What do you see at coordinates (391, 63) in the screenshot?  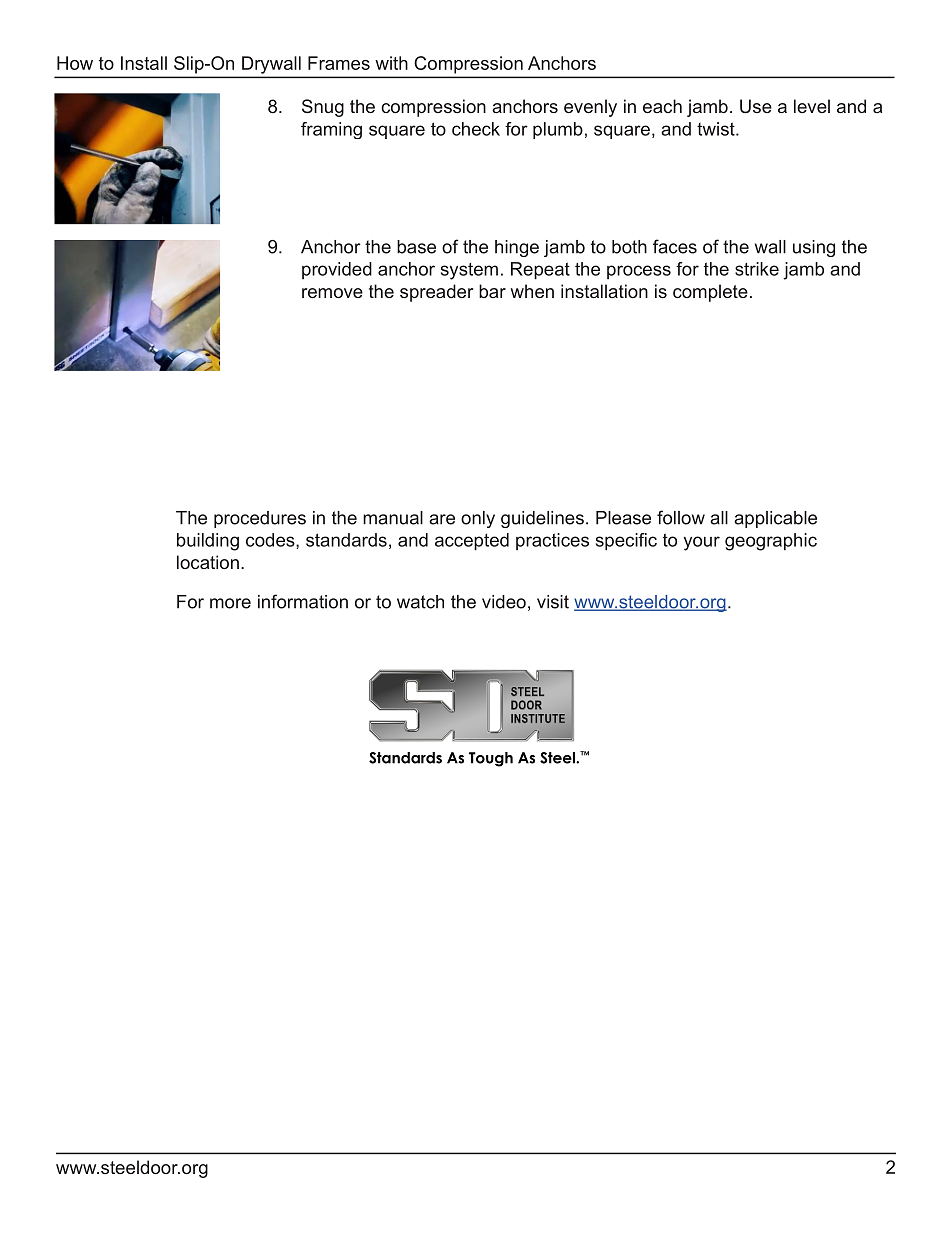 I see `with` at bounding box center [391, 63].
